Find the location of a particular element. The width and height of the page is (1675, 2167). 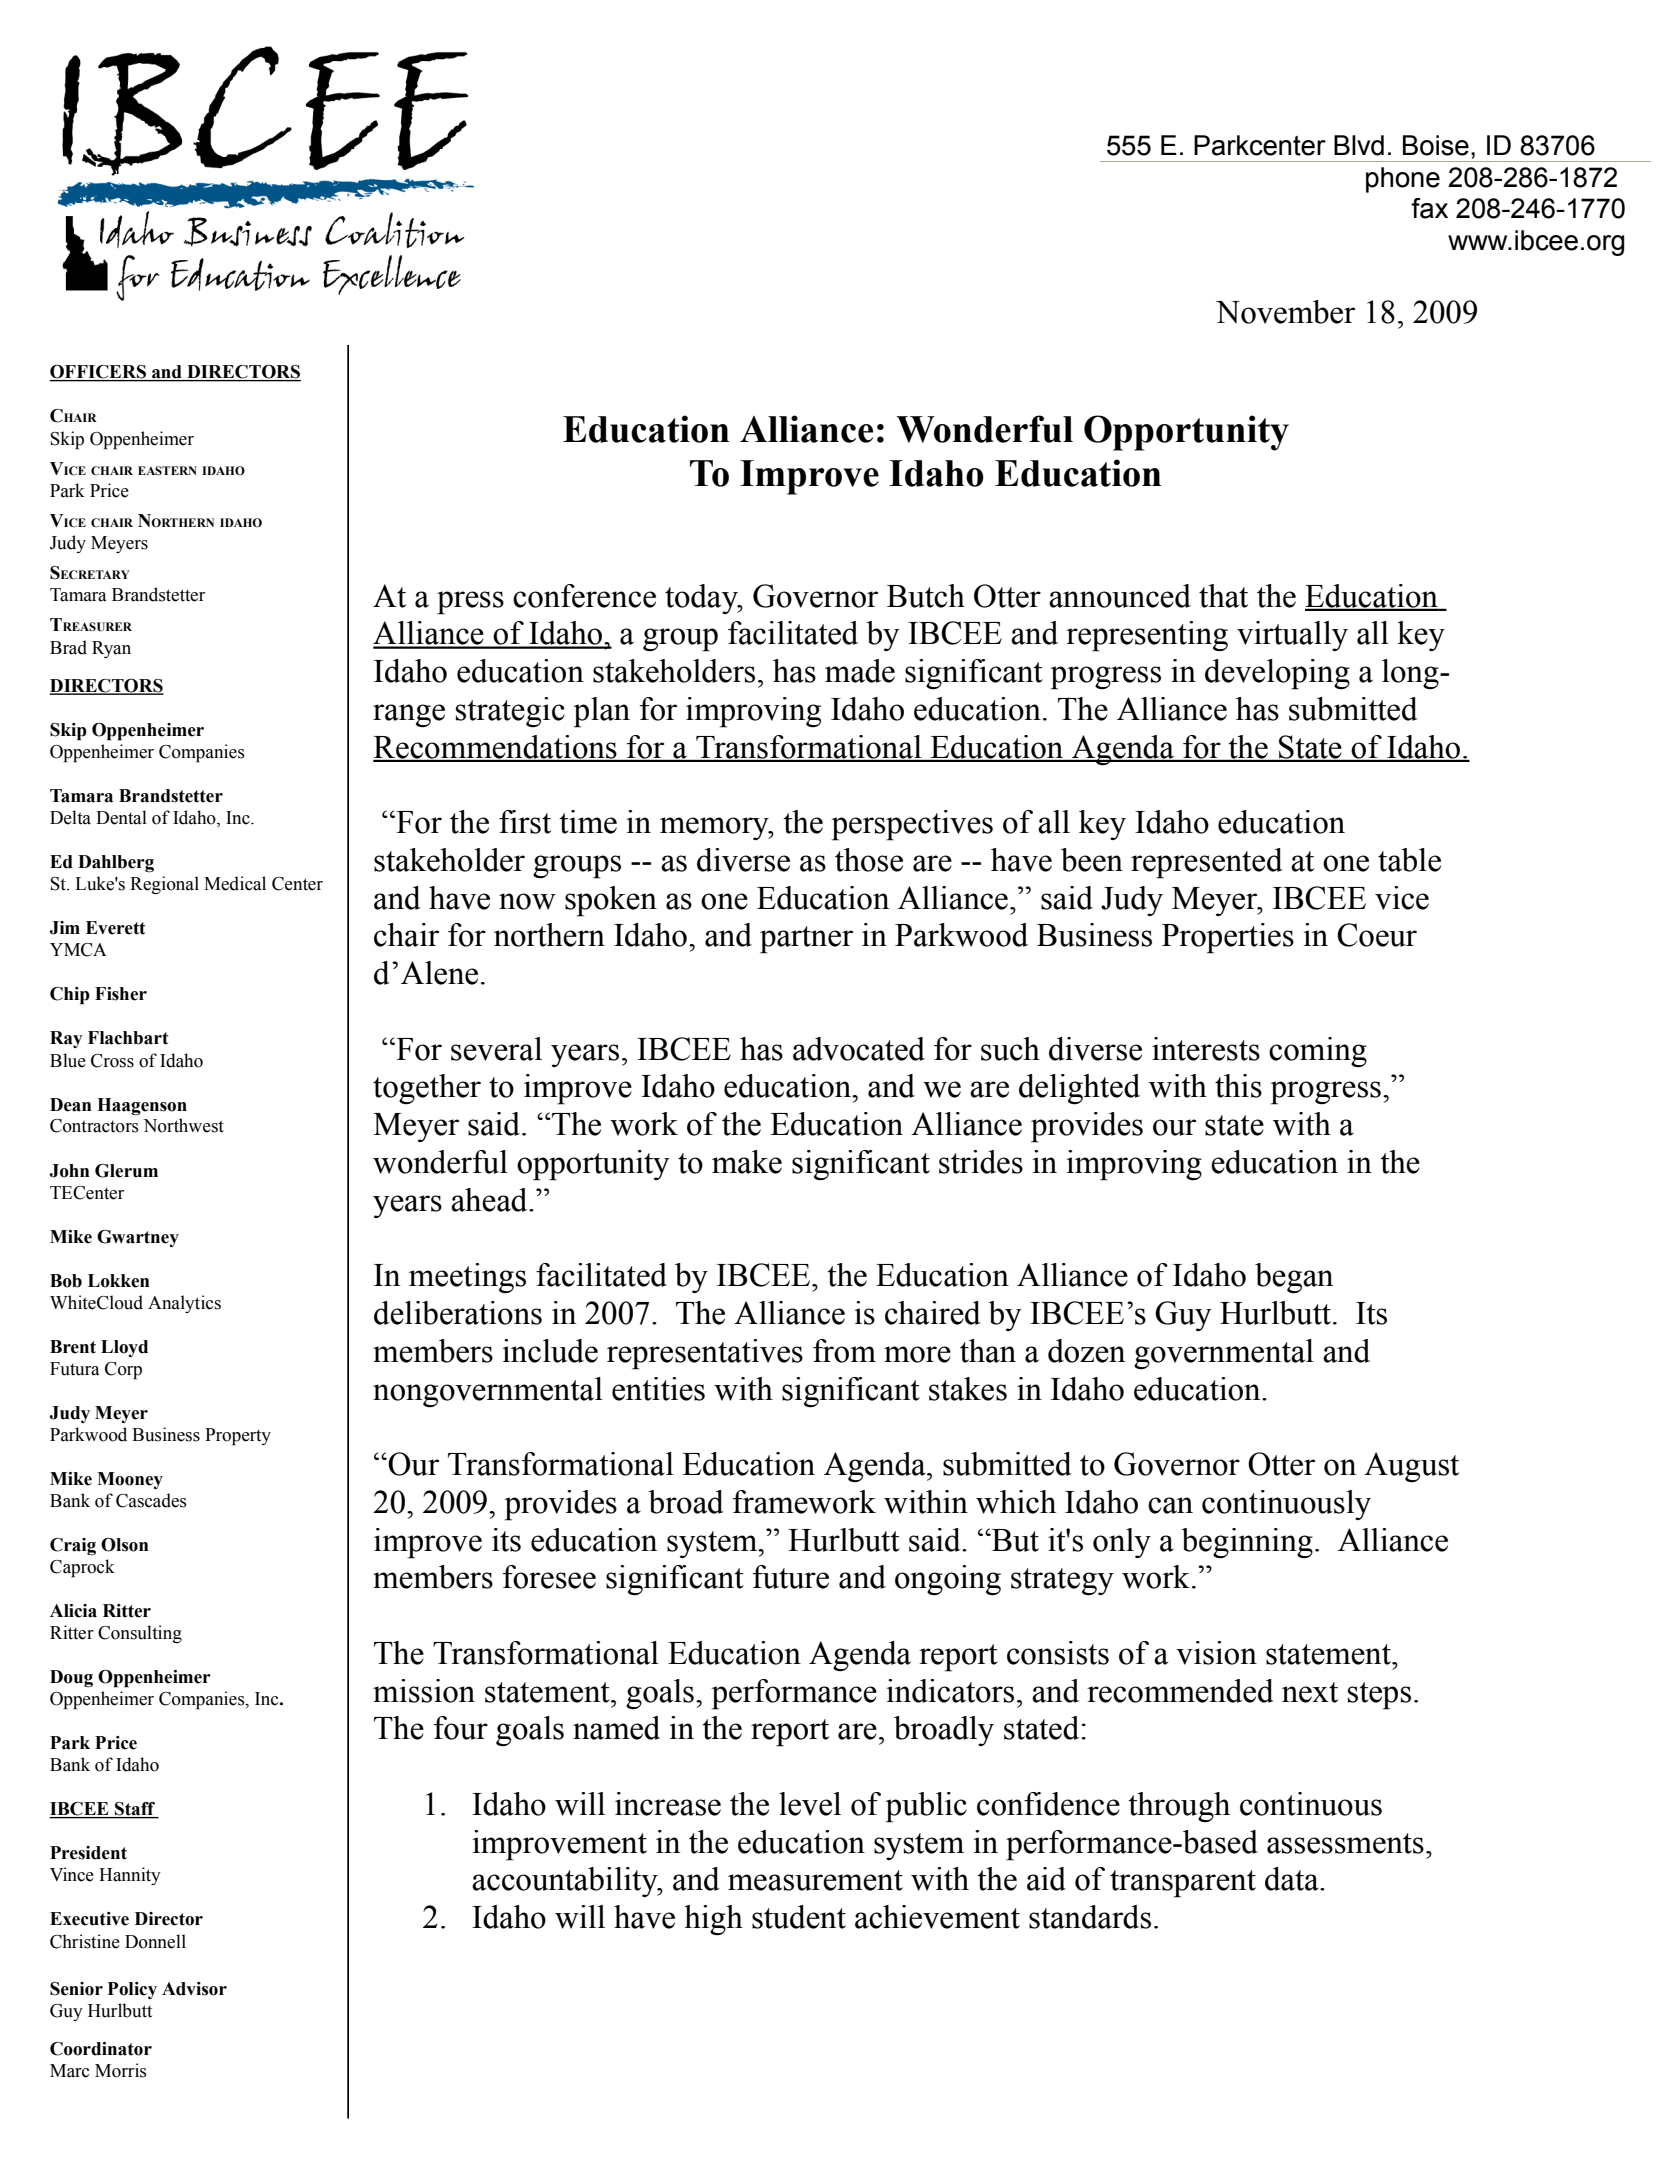

high is located at coordinates (713, 1920).
